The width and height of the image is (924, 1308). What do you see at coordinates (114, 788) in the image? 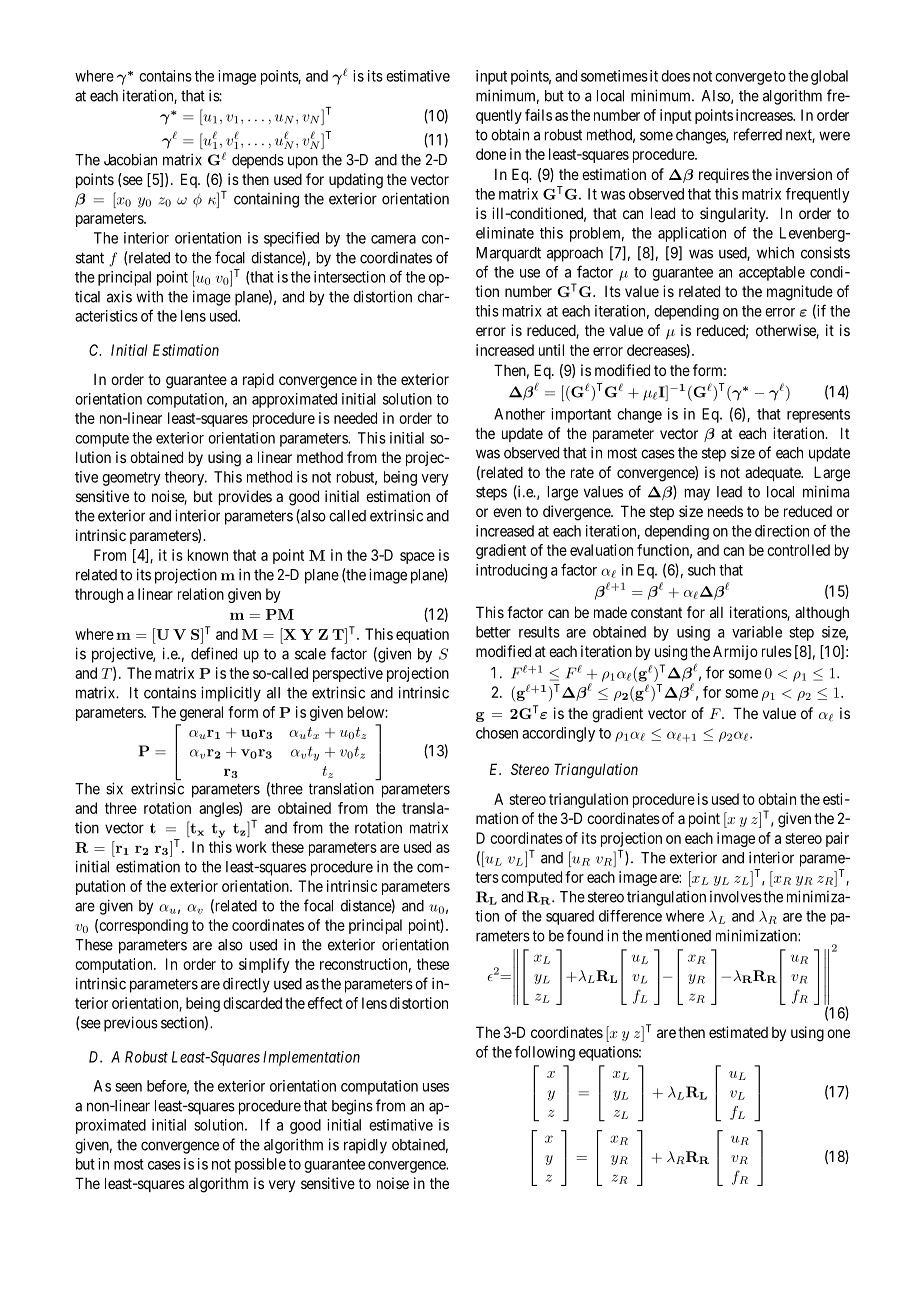
I see `six` at bounding box center [114, 788].
